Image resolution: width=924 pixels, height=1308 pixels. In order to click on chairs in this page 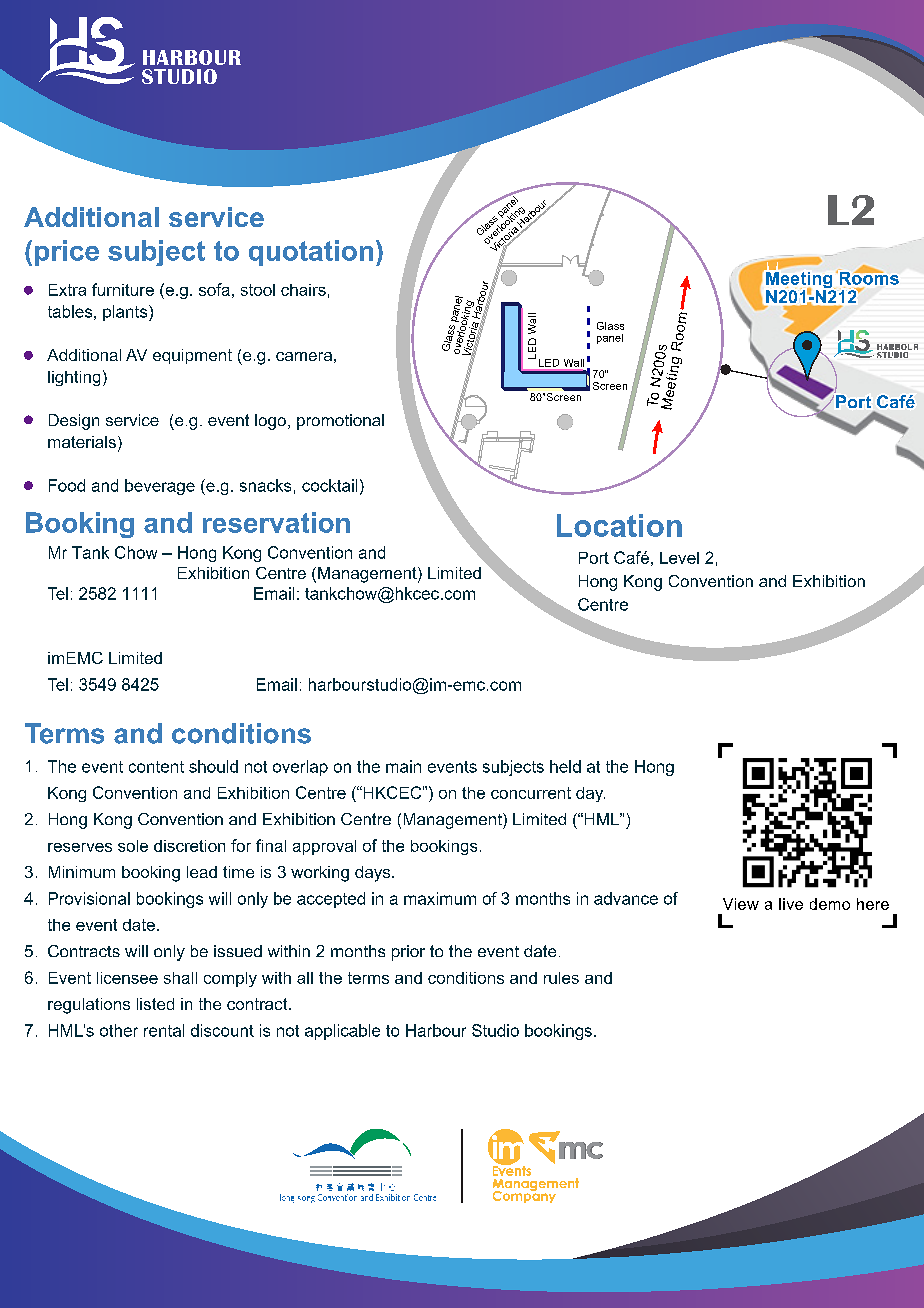, I will do `click(303, 290)`.
